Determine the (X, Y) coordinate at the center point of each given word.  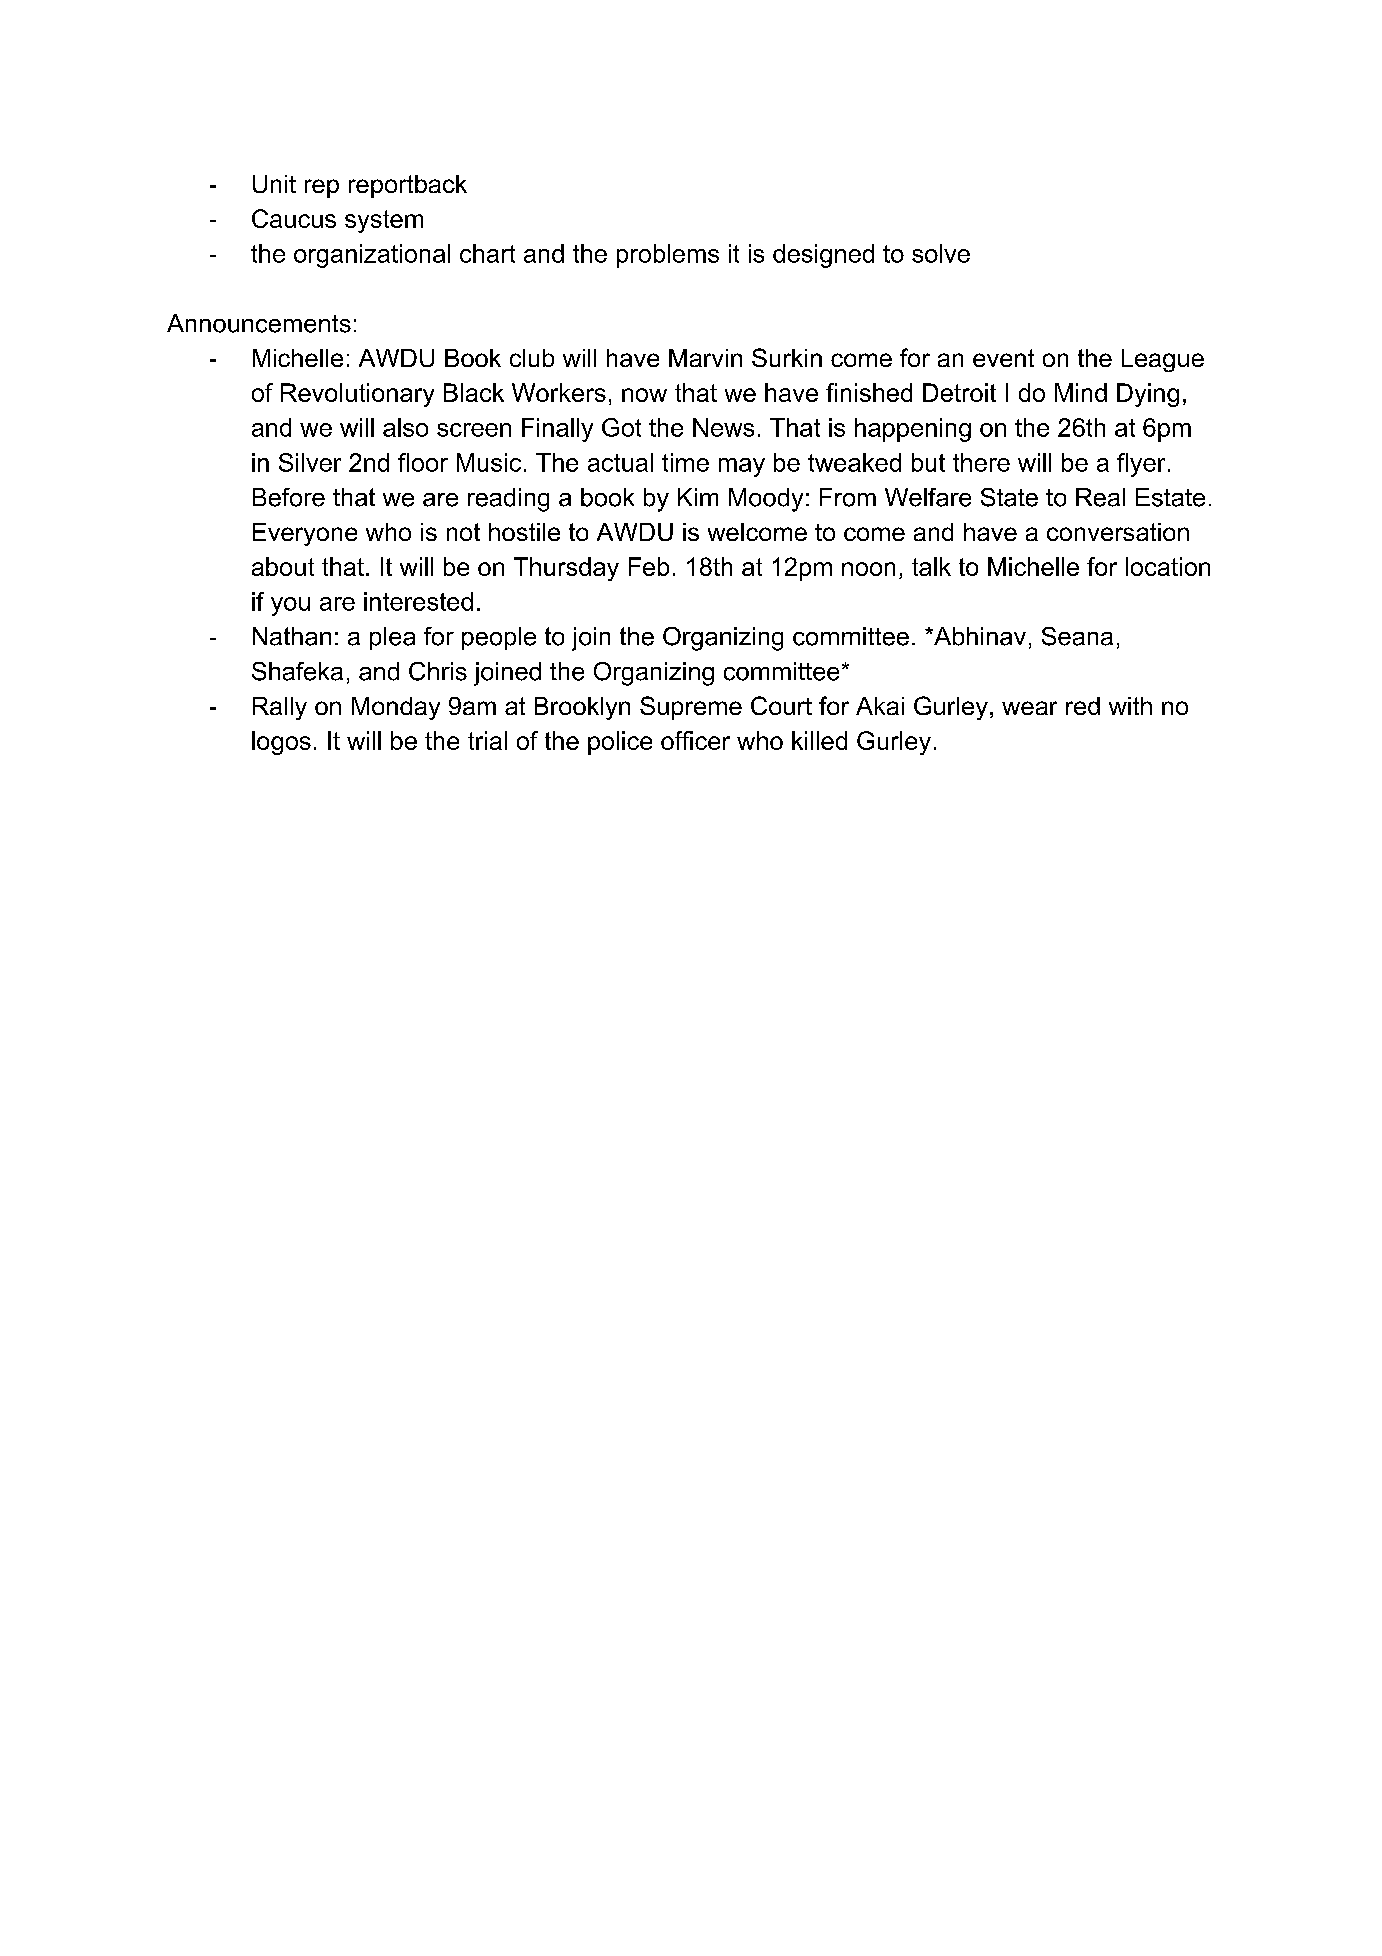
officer (695, 740)
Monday (396, 708)
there (981, 462)
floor (423, 462)
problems (668, 256)
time (685, 462)
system (384, 221)
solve (941, 253)
